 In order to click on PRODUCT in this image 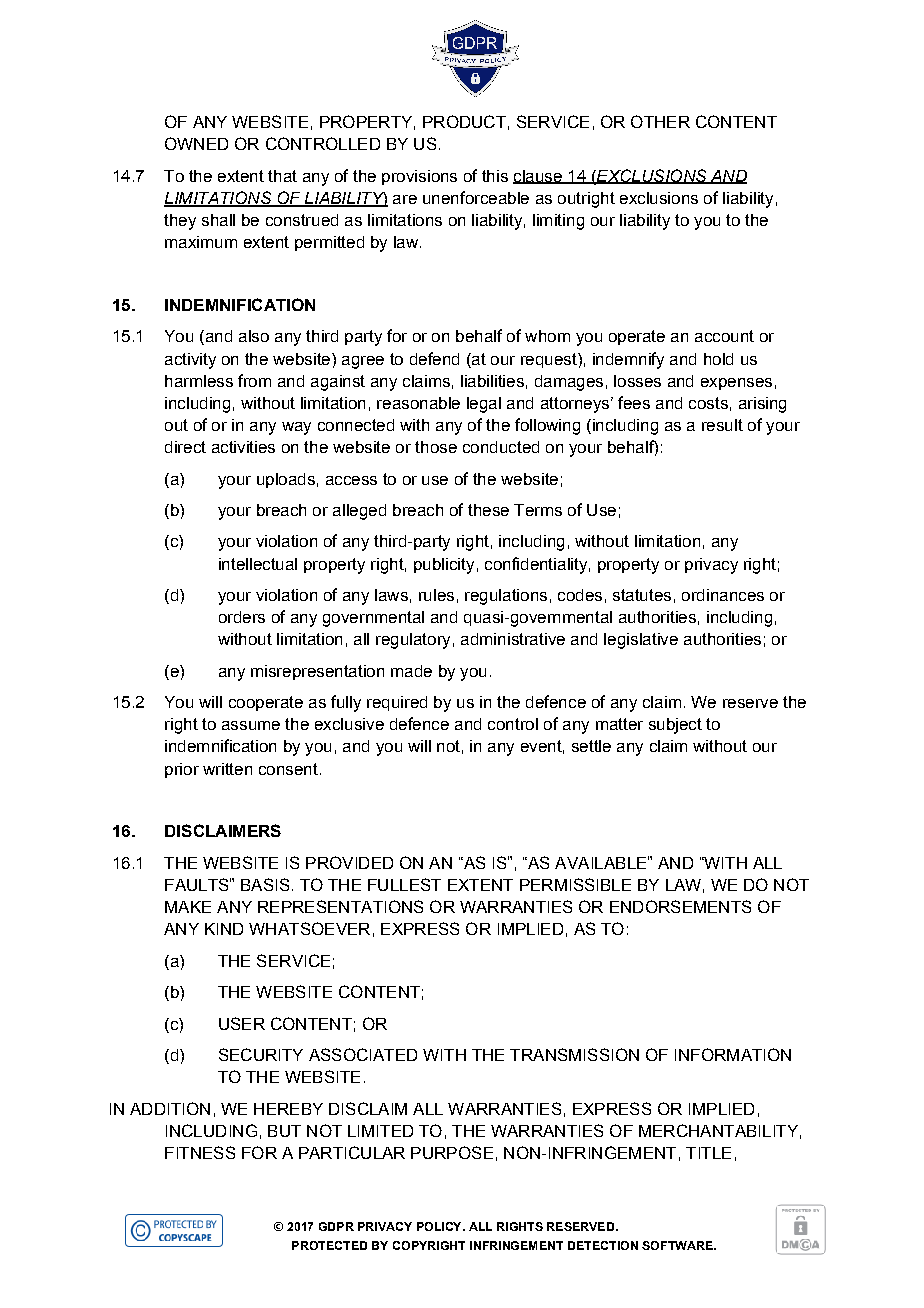, I will do `click(464, 121)`.
